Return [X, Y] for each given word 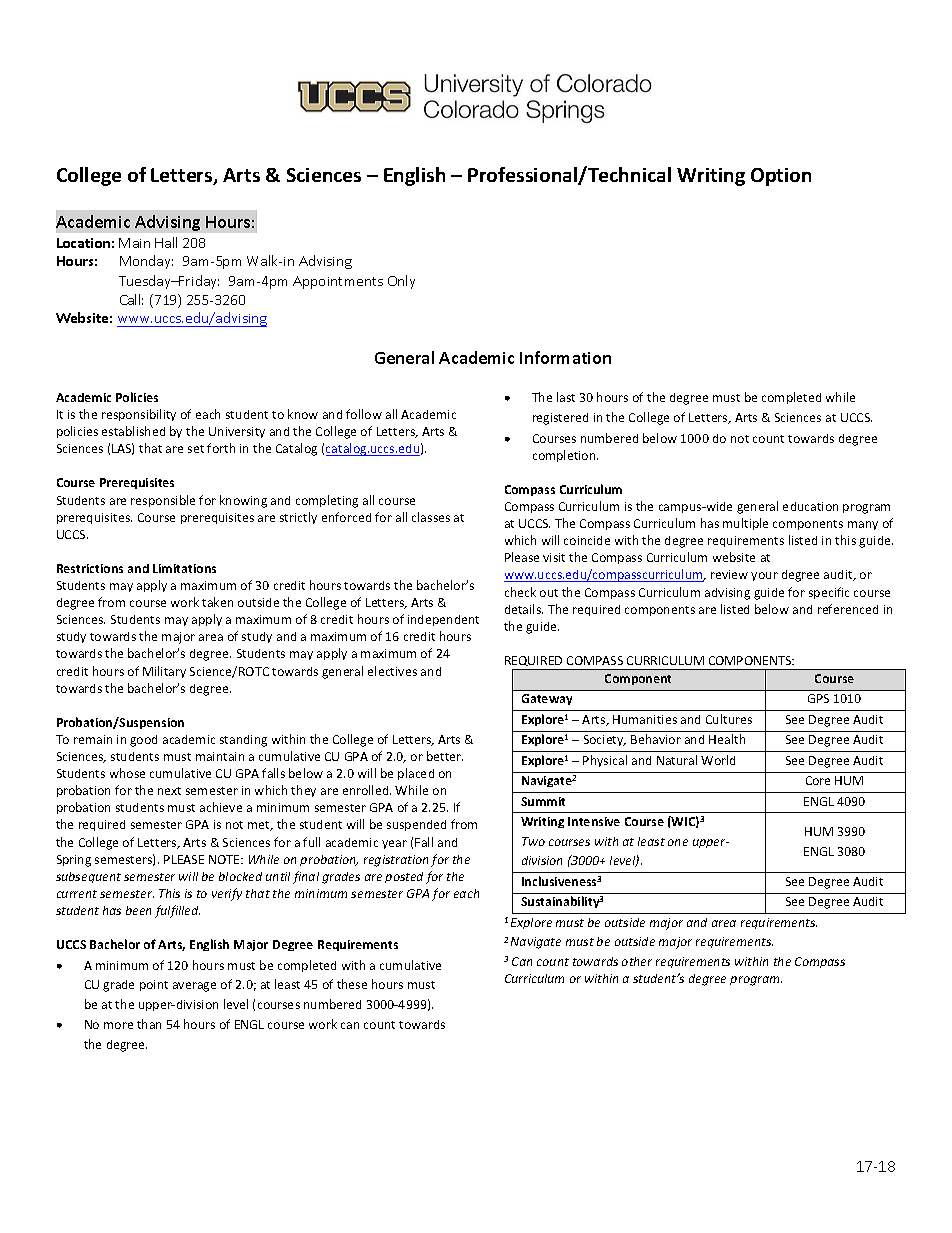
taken [217, 602]
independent [443, 620]
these [352, 984]
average [194, 987]
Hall [166, 242]
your [764, 576]
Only [401, 282]
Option [781, 177]
